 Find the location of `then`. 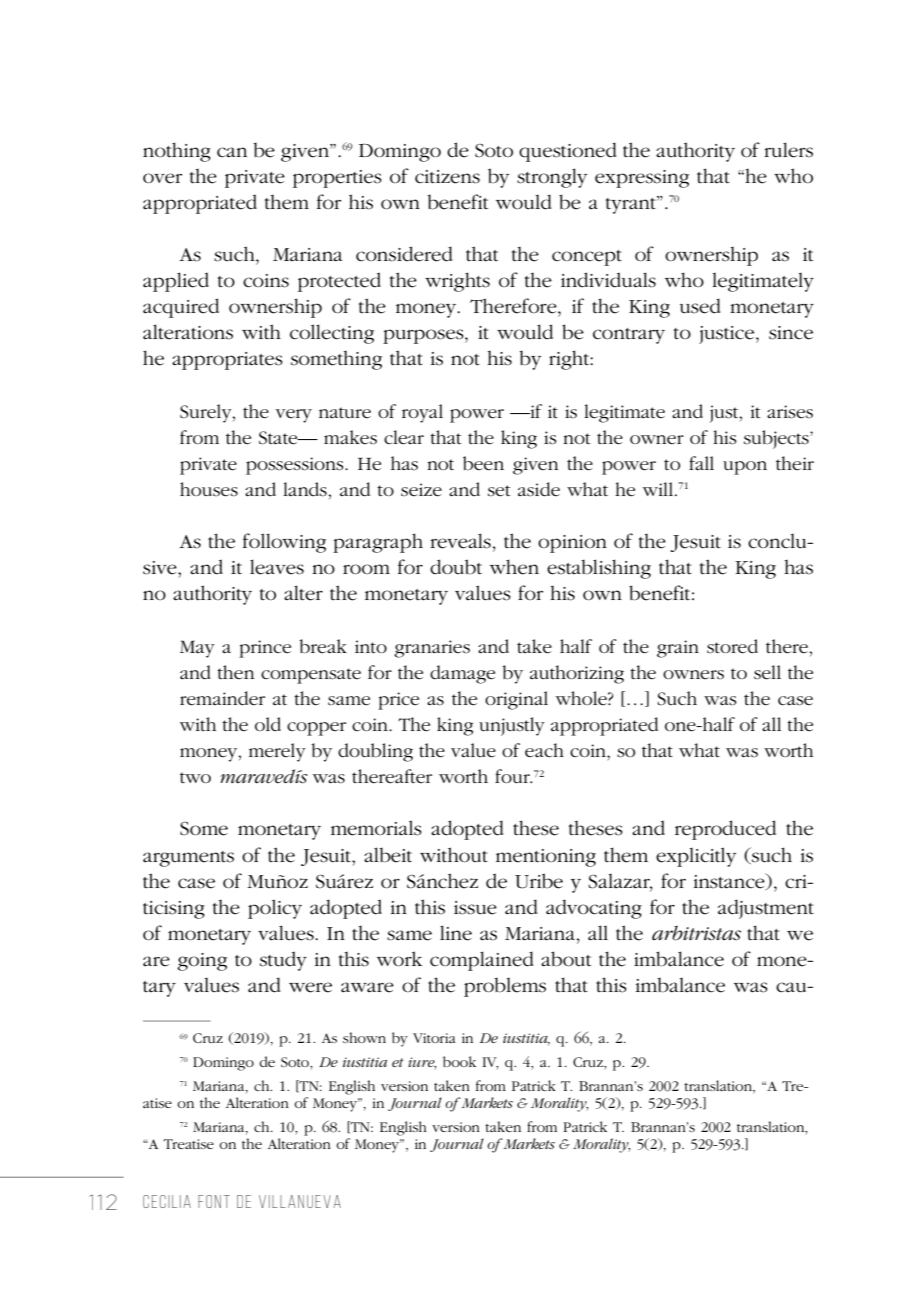

then is located at coordinates (235, 672).
